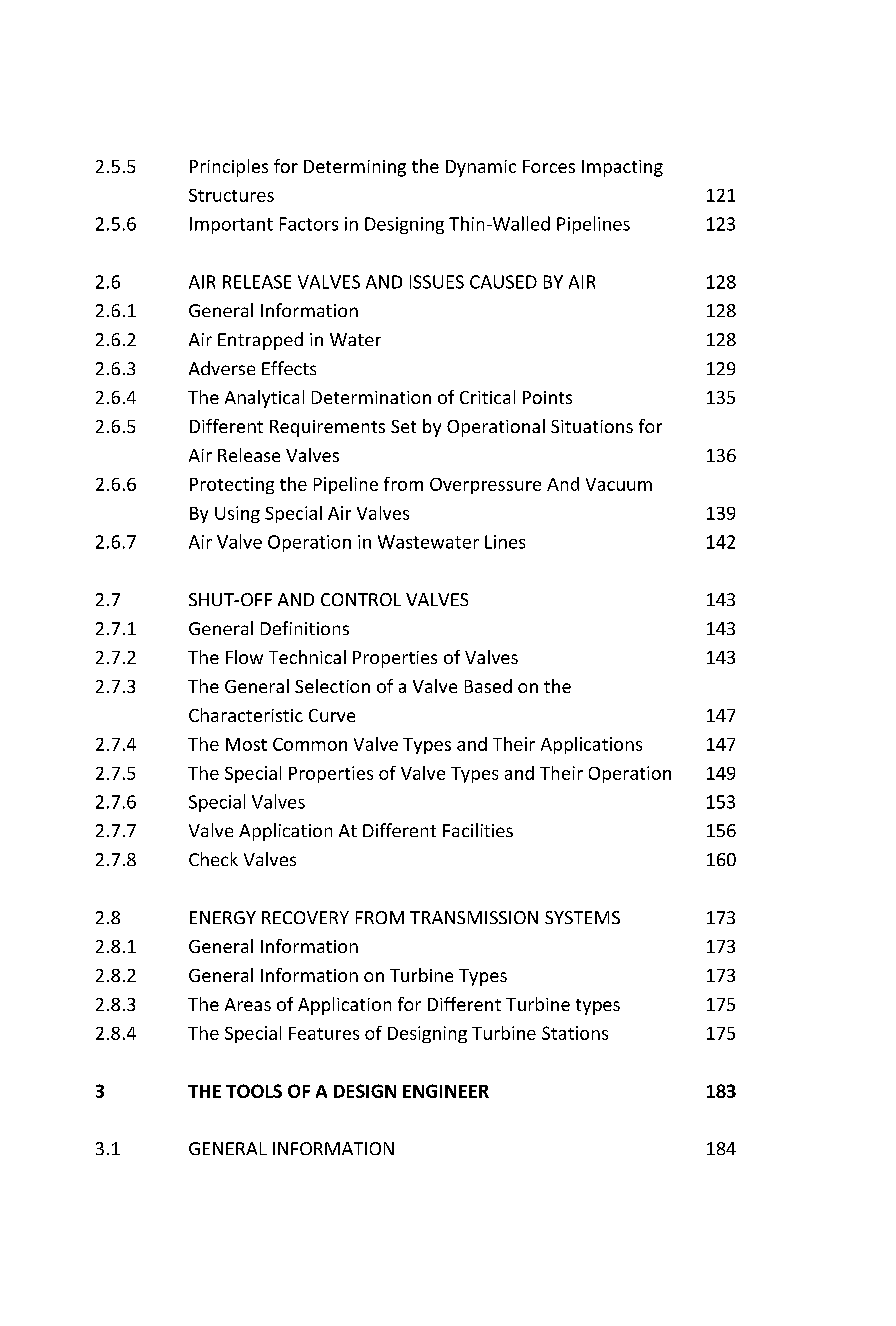 This image has height=1326, width=896. What do you see at coordinates (355, 168) in the image?
I see `Determining` at bounding box center [355, 168].
